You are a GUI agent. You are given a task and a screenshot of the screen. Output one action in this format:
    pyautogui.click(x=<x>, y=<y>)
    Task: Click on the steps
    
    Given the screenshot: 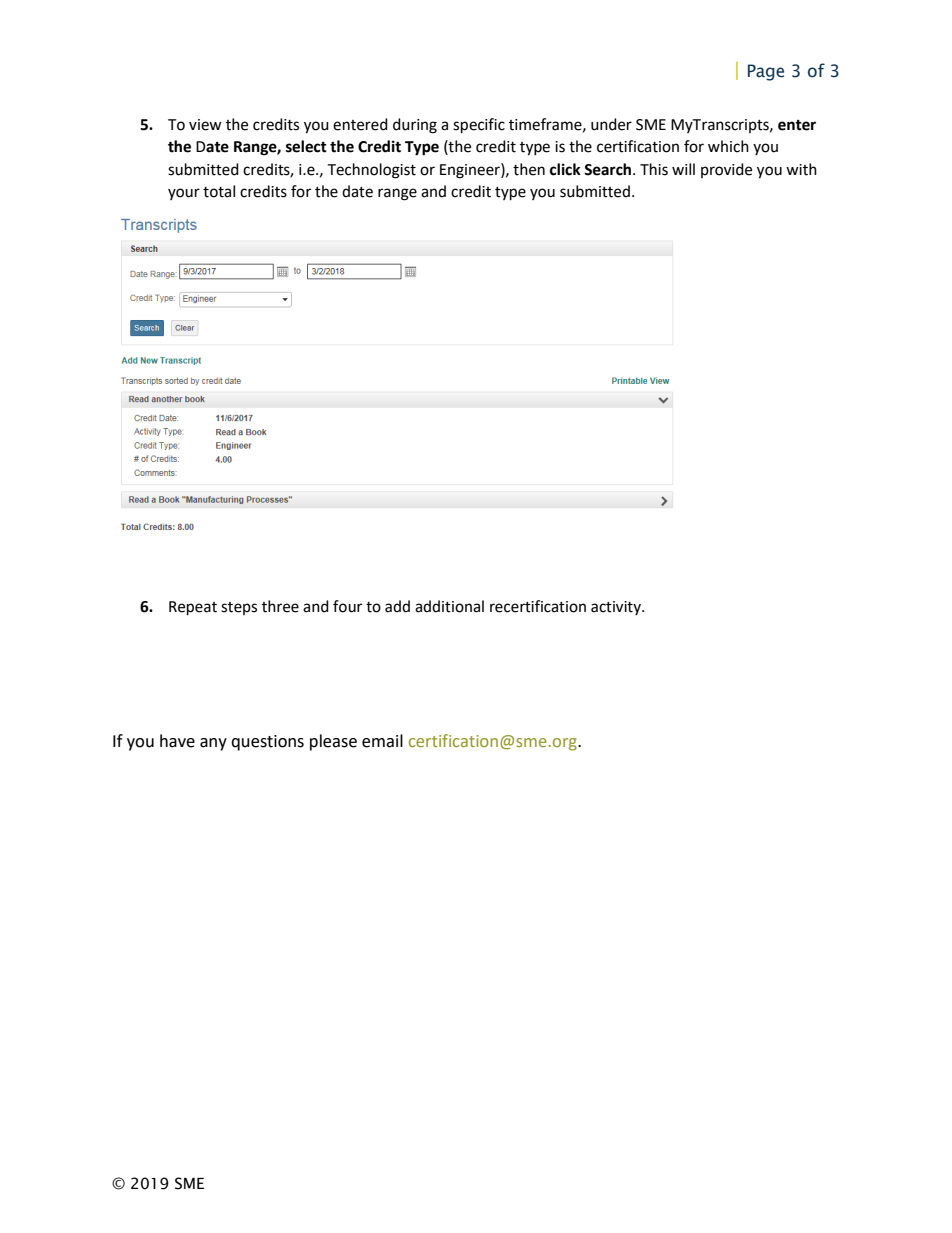 What is the action you would take?
    pyautogui.click(x=239, y=608)
